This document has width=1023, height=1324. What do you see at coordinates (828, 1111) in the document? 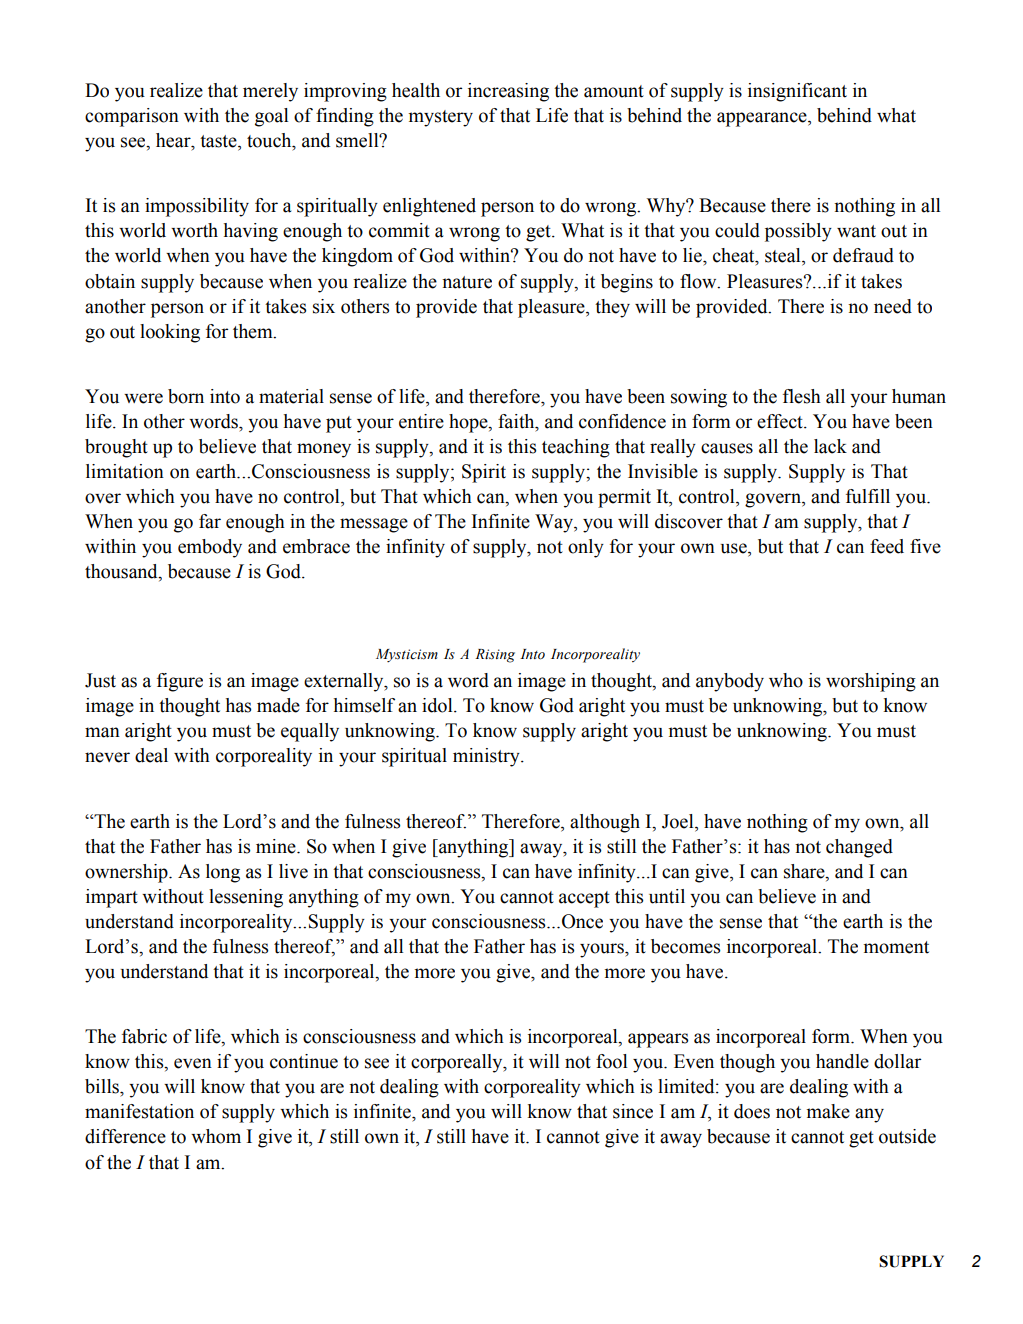
I see `make` at bounding box center [828, 1111].
